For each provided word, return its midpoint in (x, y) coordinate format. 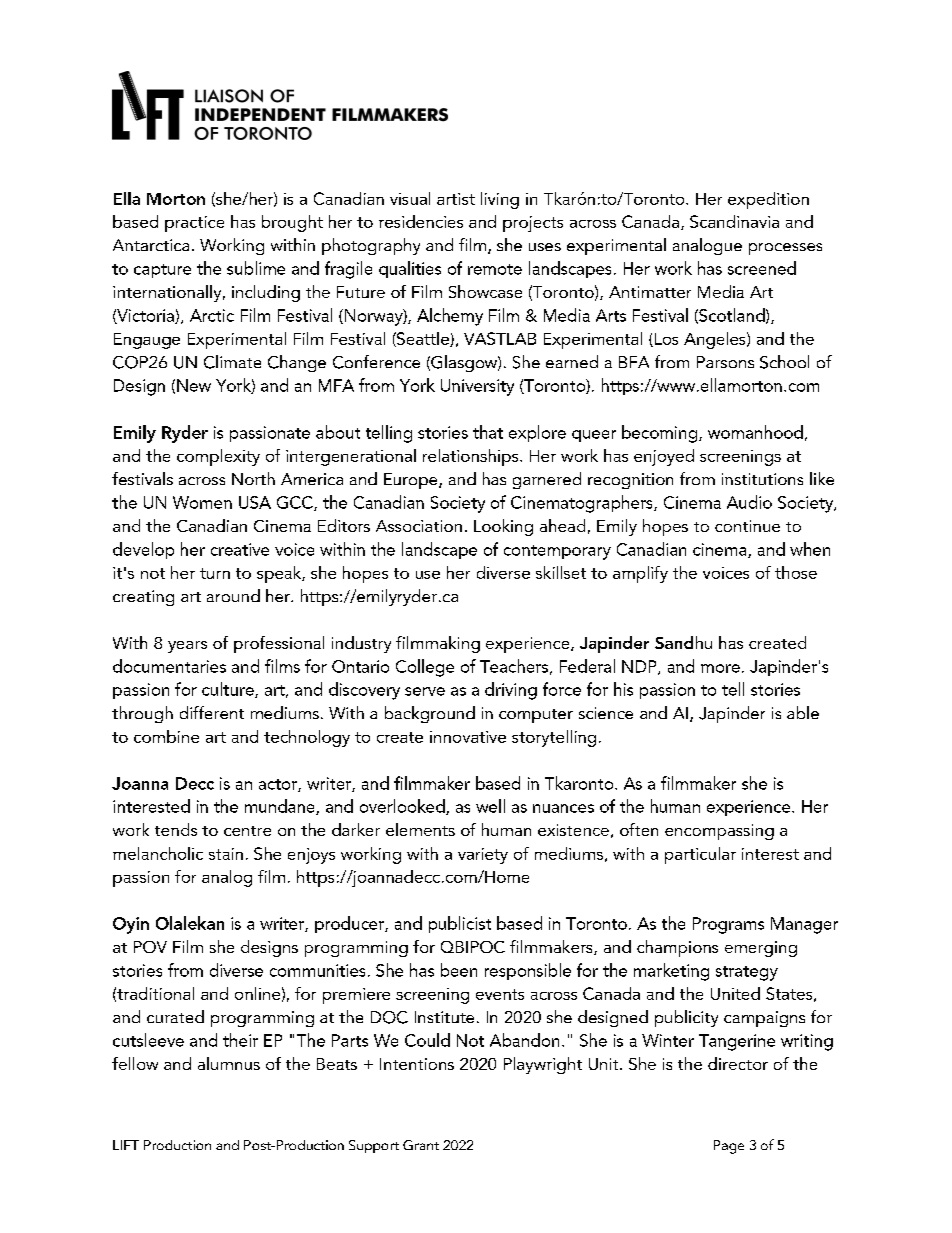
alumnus (229, 1063)
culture (229, 690)
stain (226, 854)
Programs (728, 925)
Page (729, 1147)
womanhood (755, 432)
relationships (472, 457)
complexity (218, 457)
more (720, 668)
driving (511, 691)
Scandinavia (734, 221)
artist (456, 199)
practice (194, 224)
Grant (421, 1145)
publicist (460, 924)
